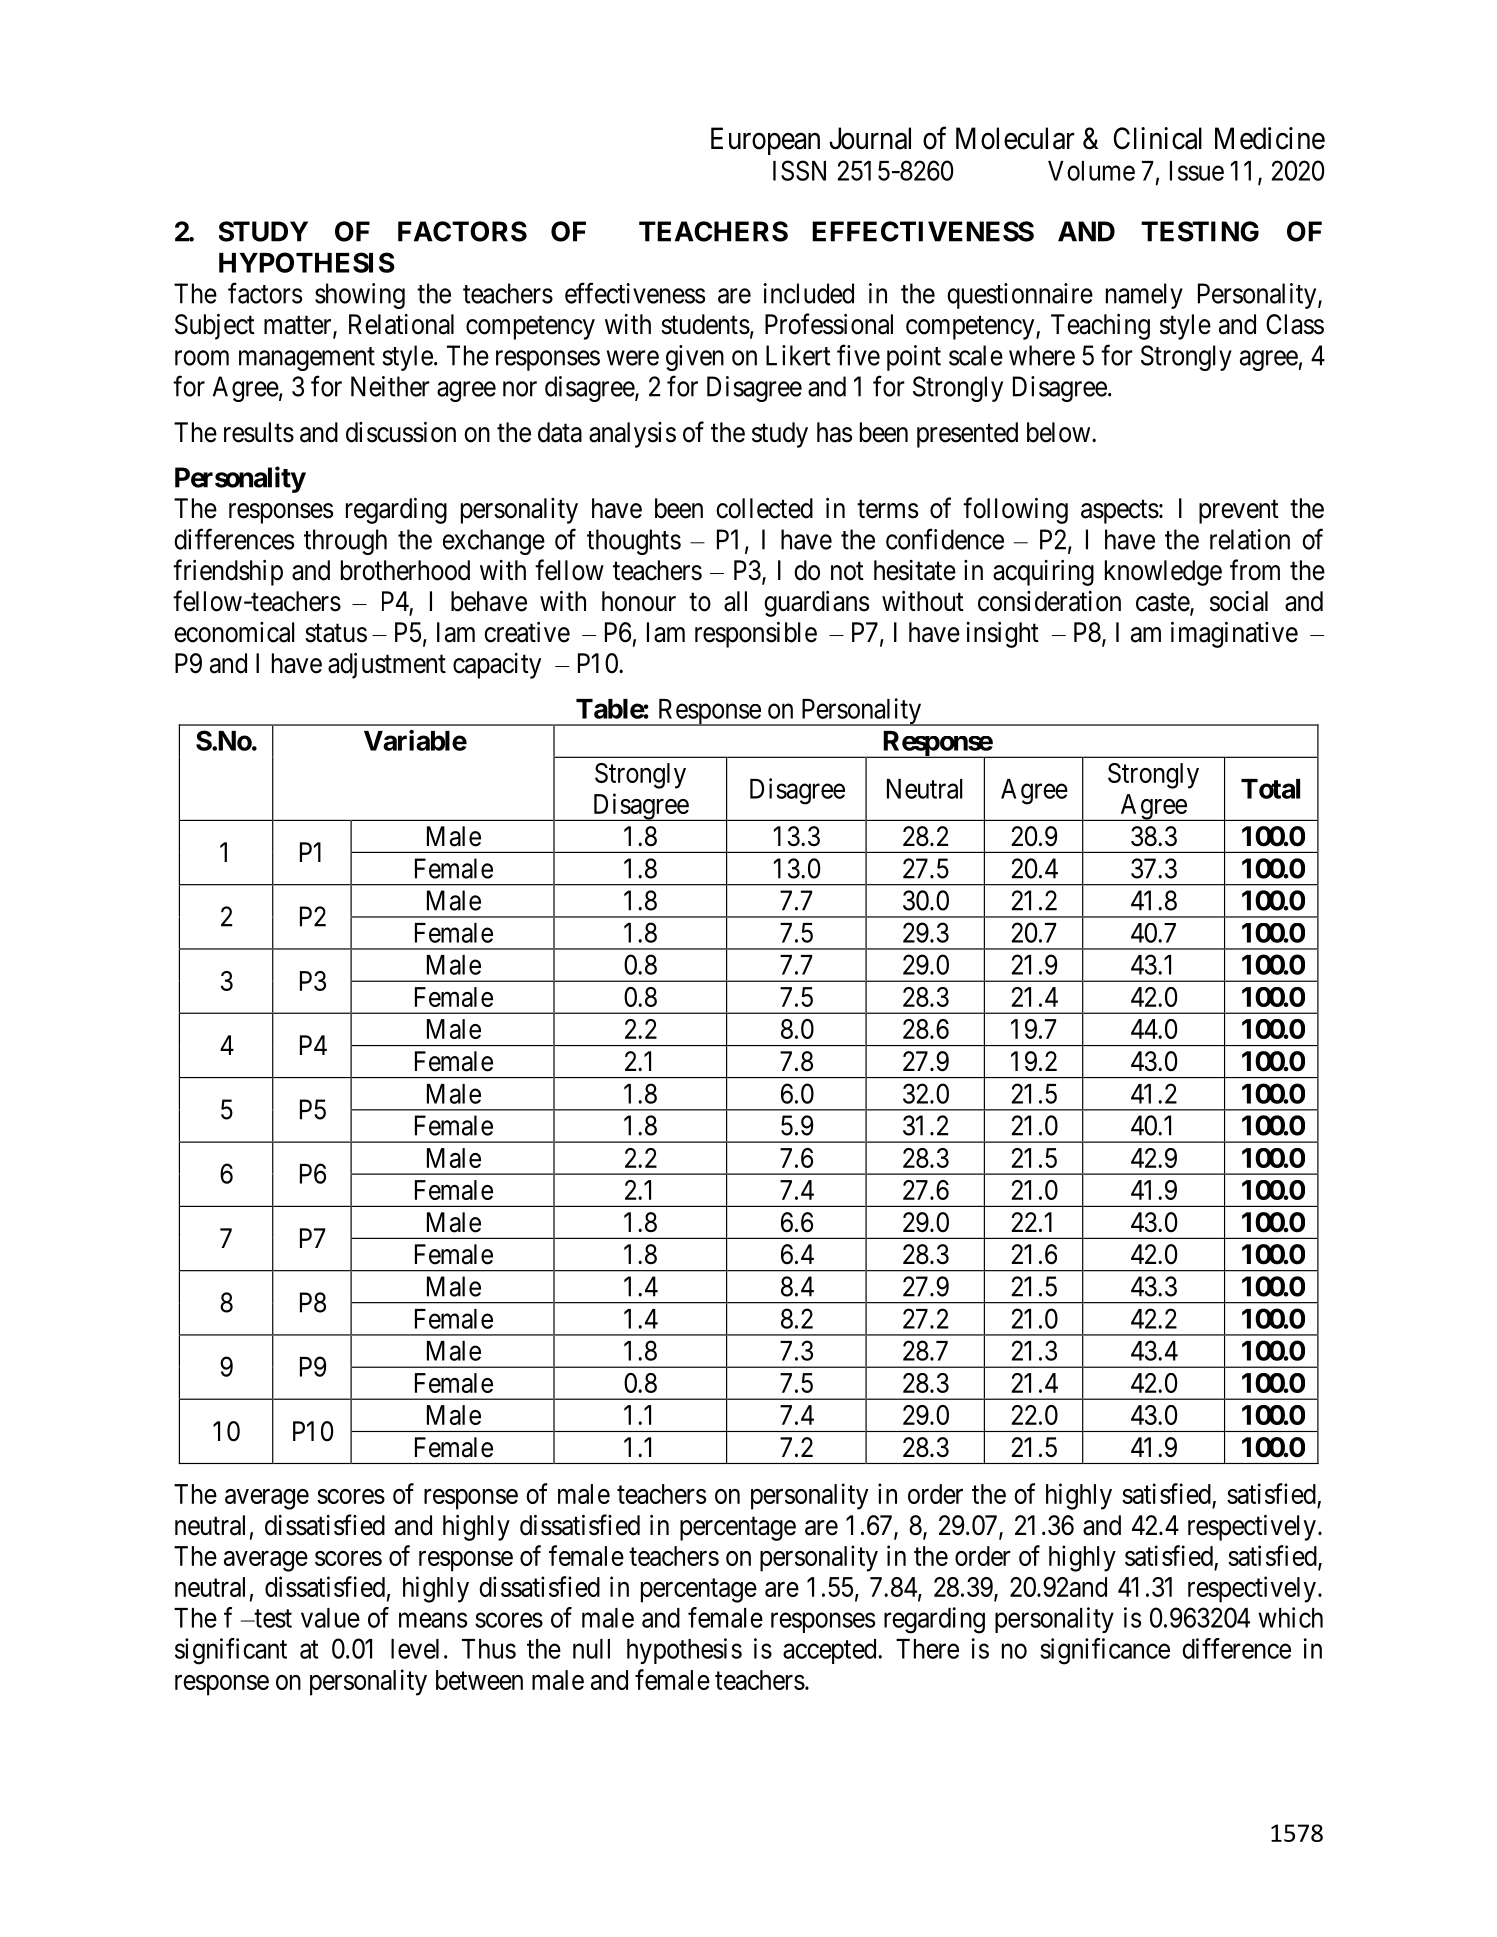  I want to click on showing, so click(360, 296).
